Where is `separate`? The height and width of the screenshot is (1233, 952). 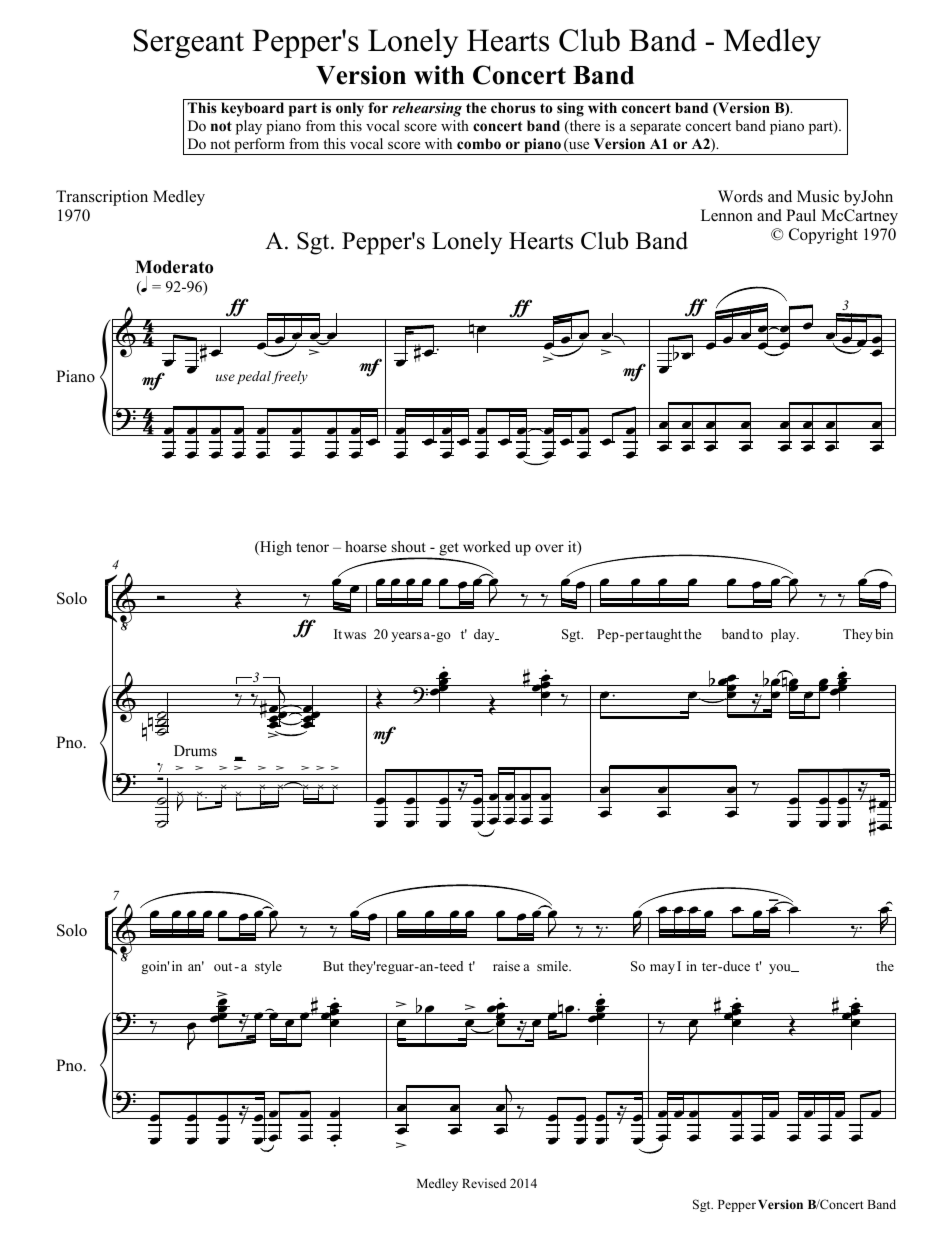 separate is located at coordinates (655, 128).
